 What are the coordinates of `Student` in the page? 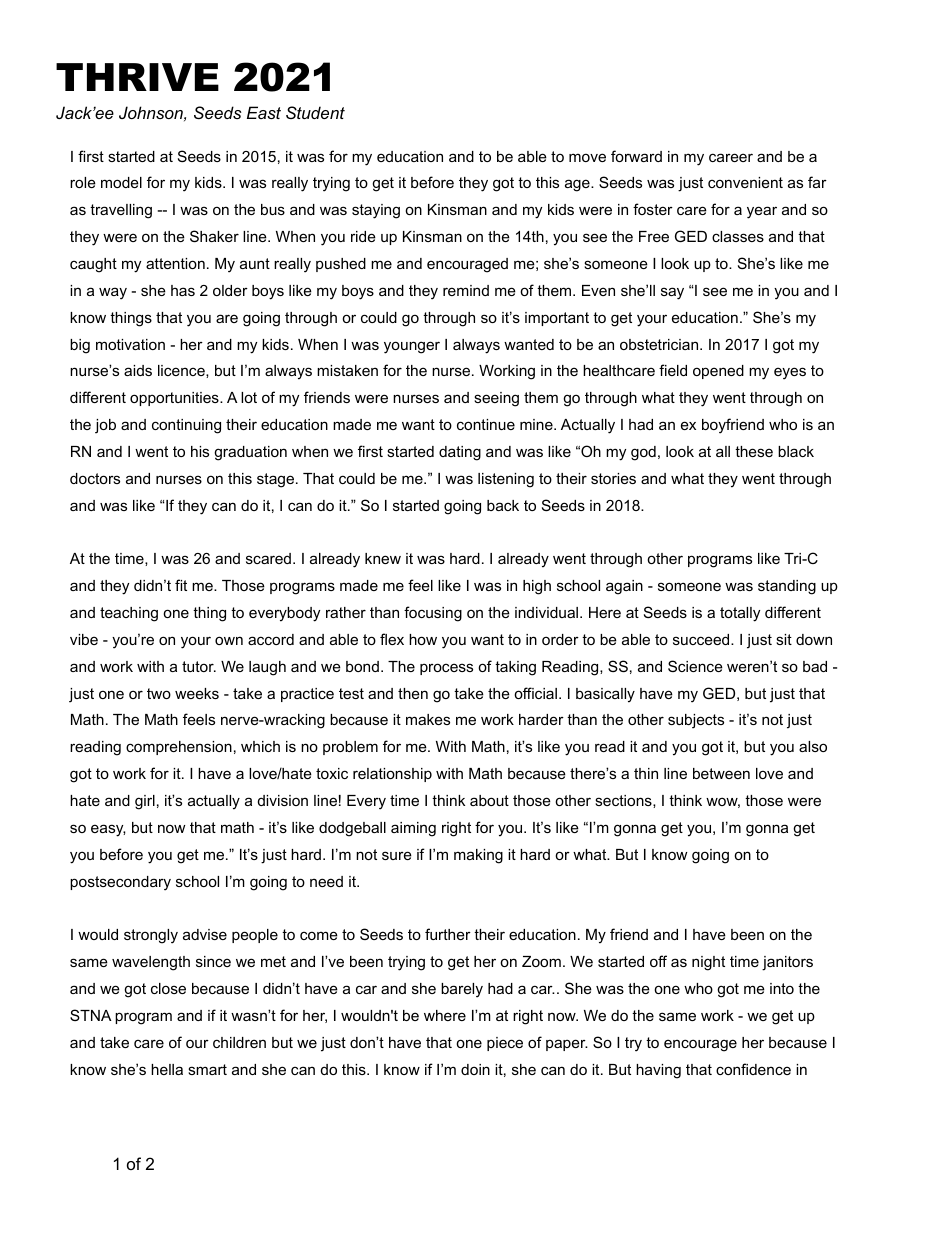 It's located at (315, 112).
